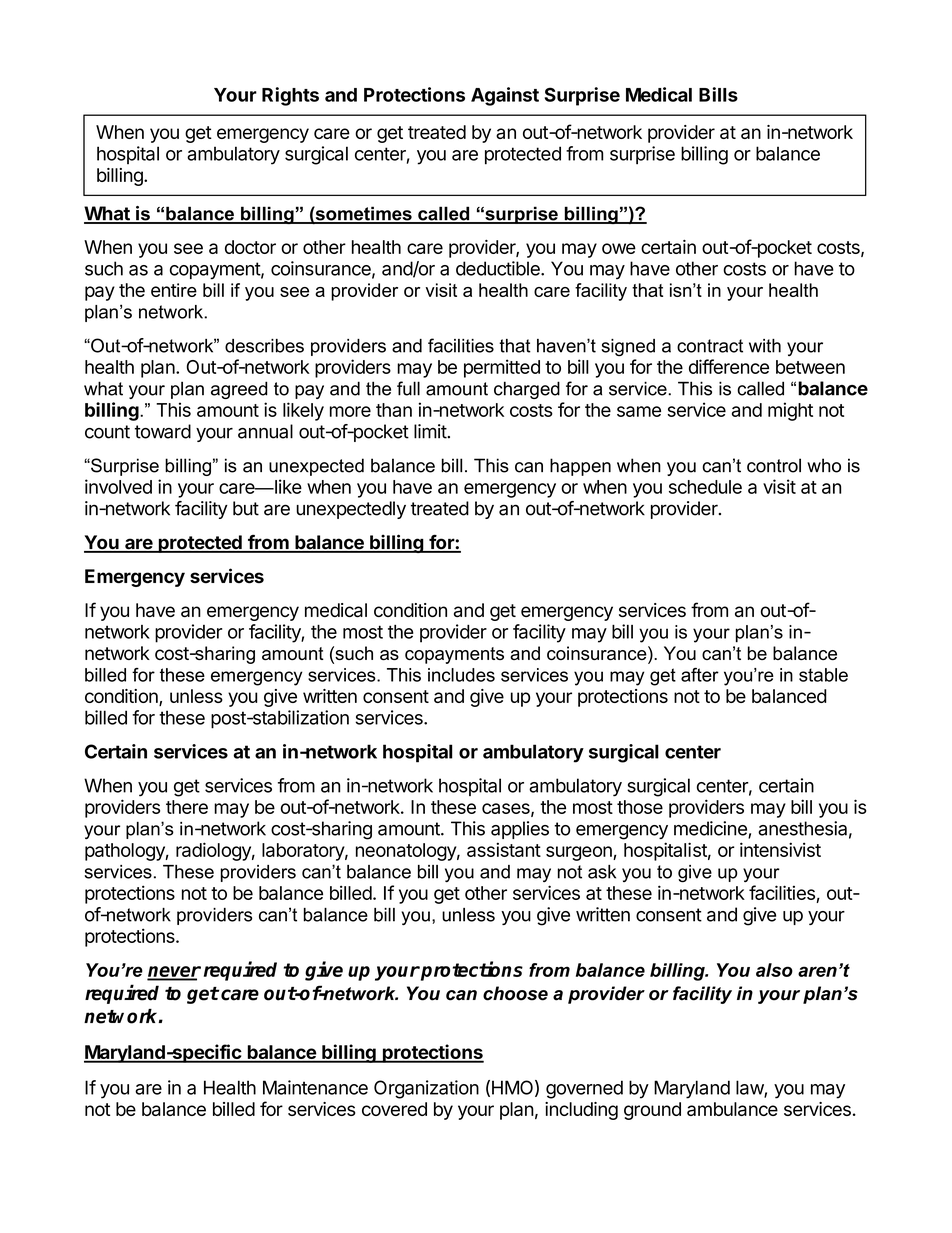 This screenshot has height=1233, width=952. I want to click on but, so click(246, 508).
